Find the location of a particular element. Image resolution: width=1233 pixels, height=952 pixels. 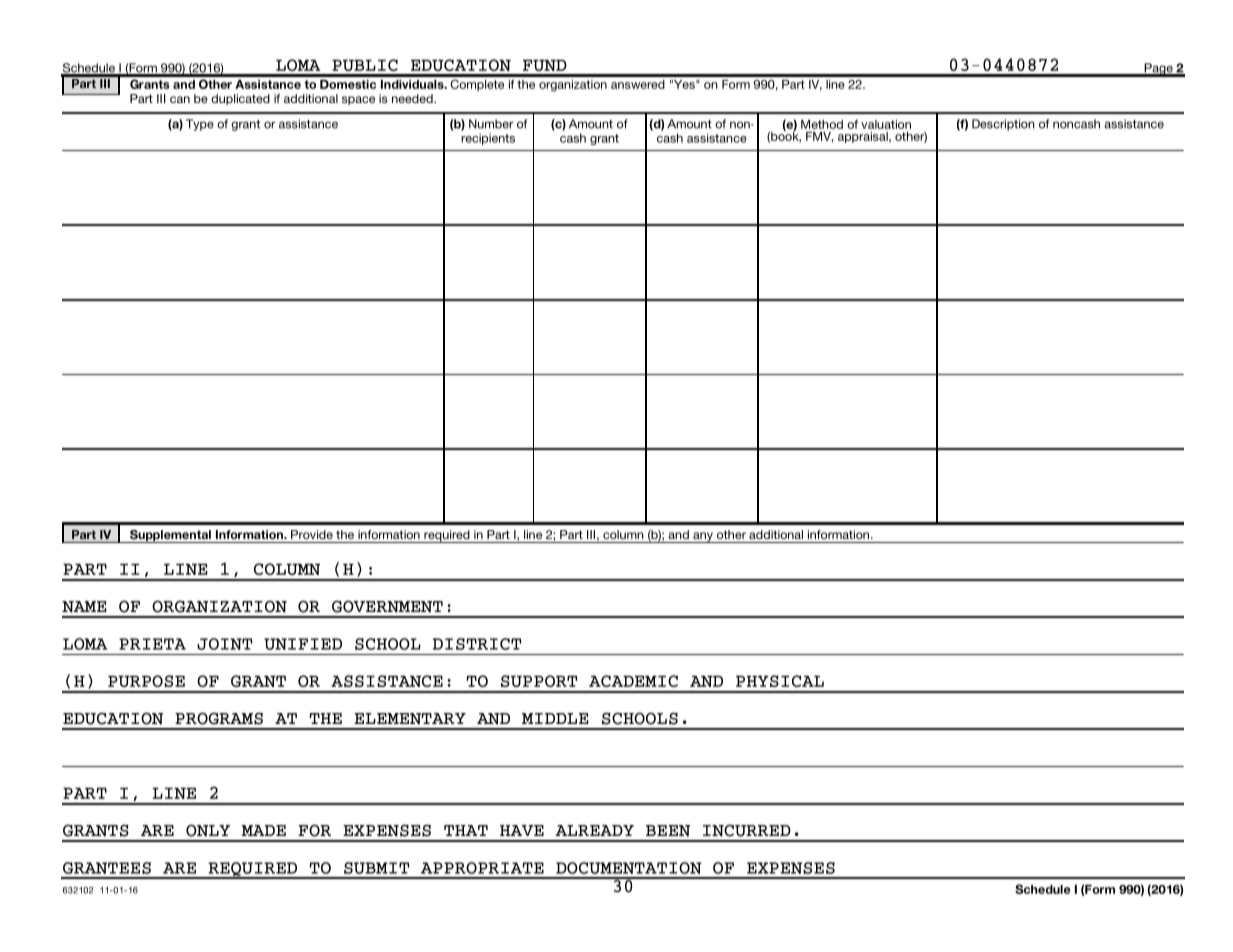

HAVE is located at coordinates (522, 830).
